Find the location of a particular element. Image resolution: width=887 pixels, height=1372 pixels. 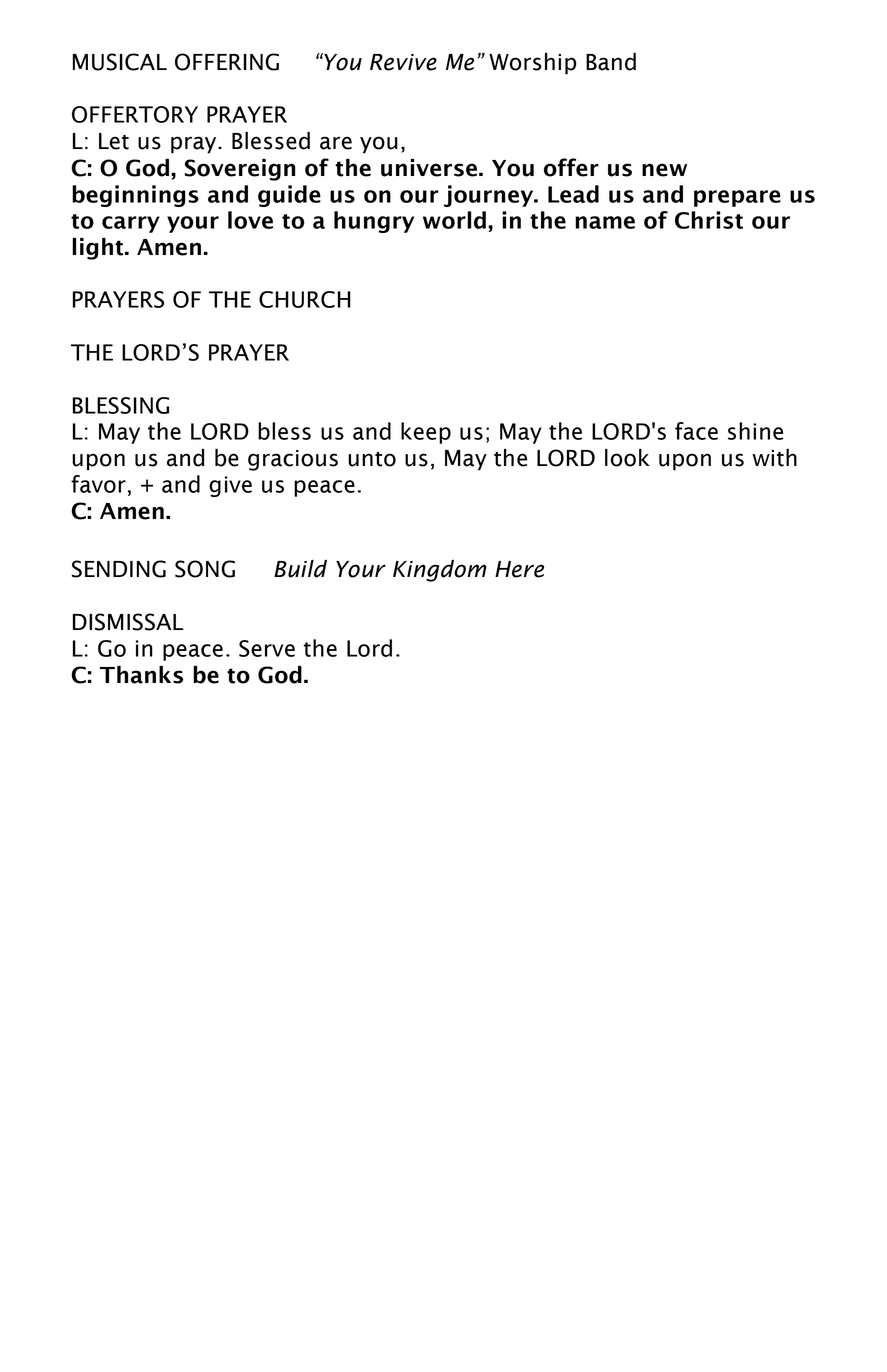

CHURCH is located at coordinates (305, 299).
